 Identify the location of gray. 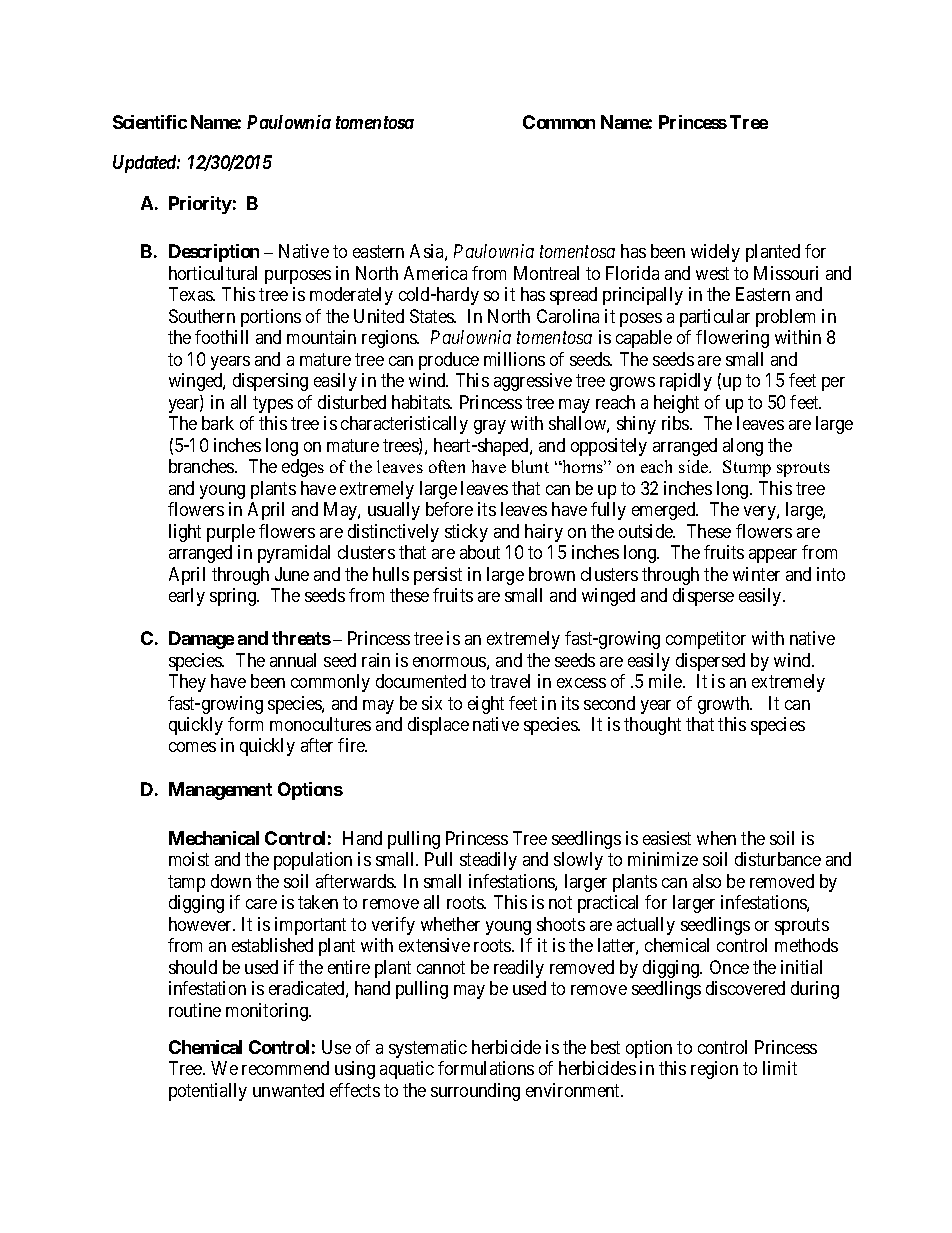
(490, 427).
